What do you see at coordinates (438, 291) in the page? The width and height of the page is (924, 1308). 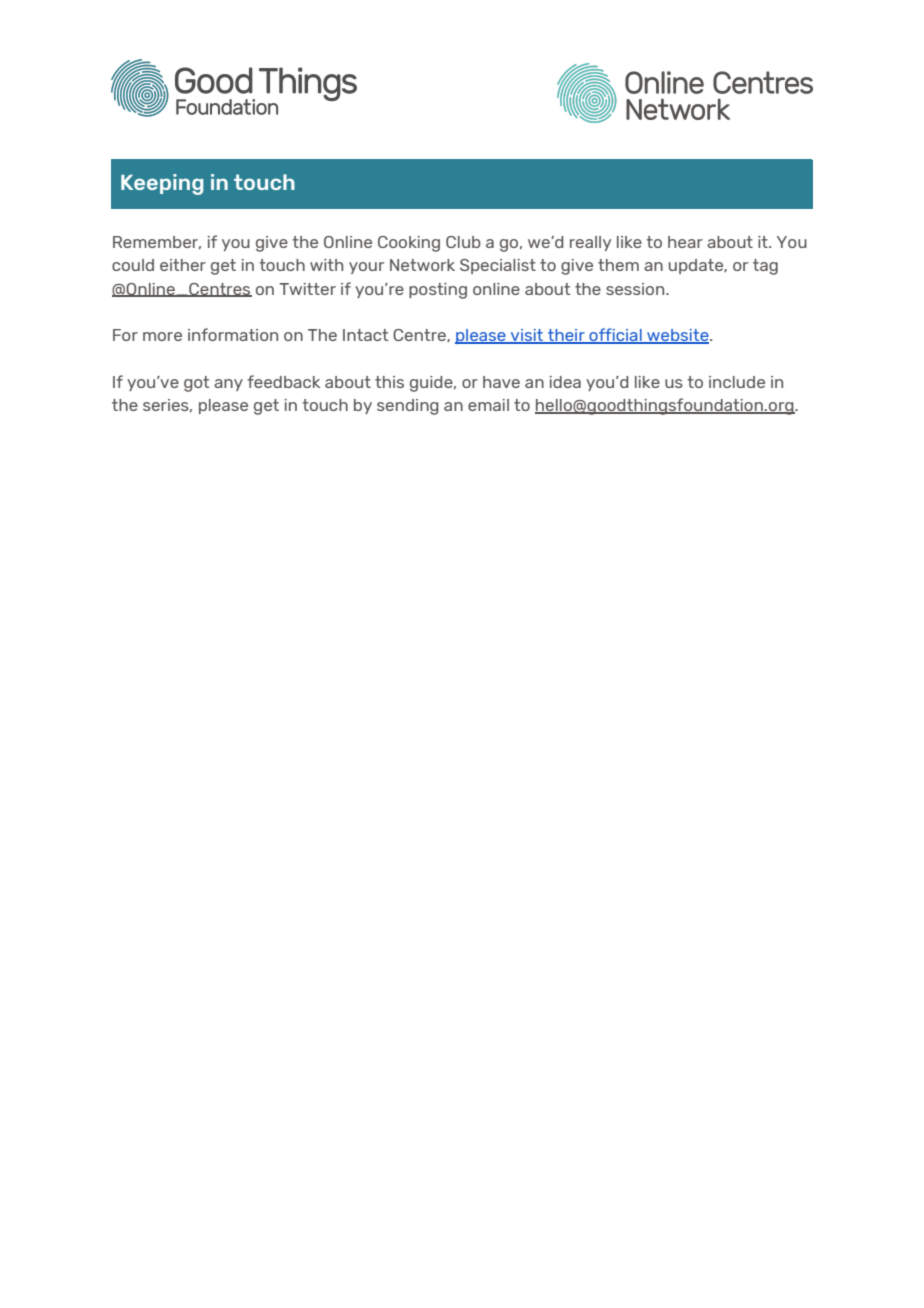 I see `posting` at bounding box center [438, 291].
